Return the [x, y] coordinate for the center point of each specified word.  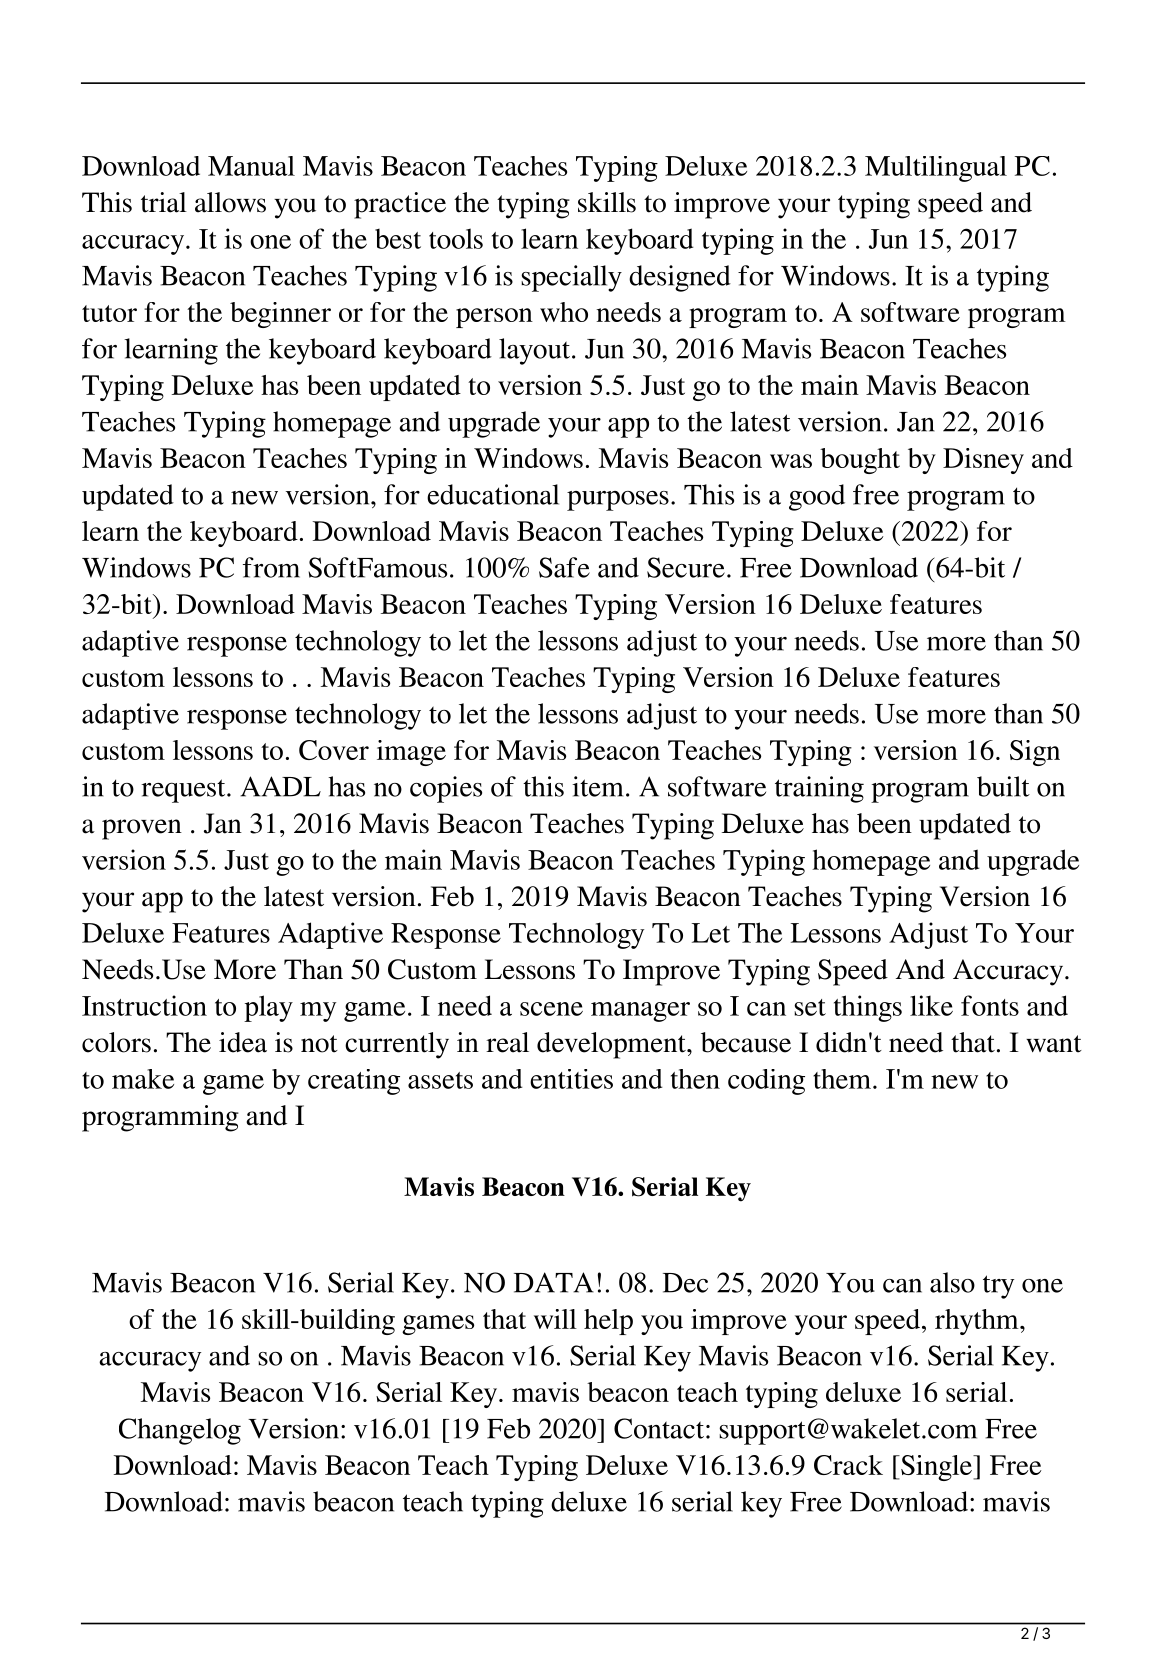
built [1003, 786]
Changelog [180, 1431]
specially [571, 278]
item [597, 786]
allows [230, 202]
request [184, 791]
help [608, 1322]
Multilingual [936, 169]
